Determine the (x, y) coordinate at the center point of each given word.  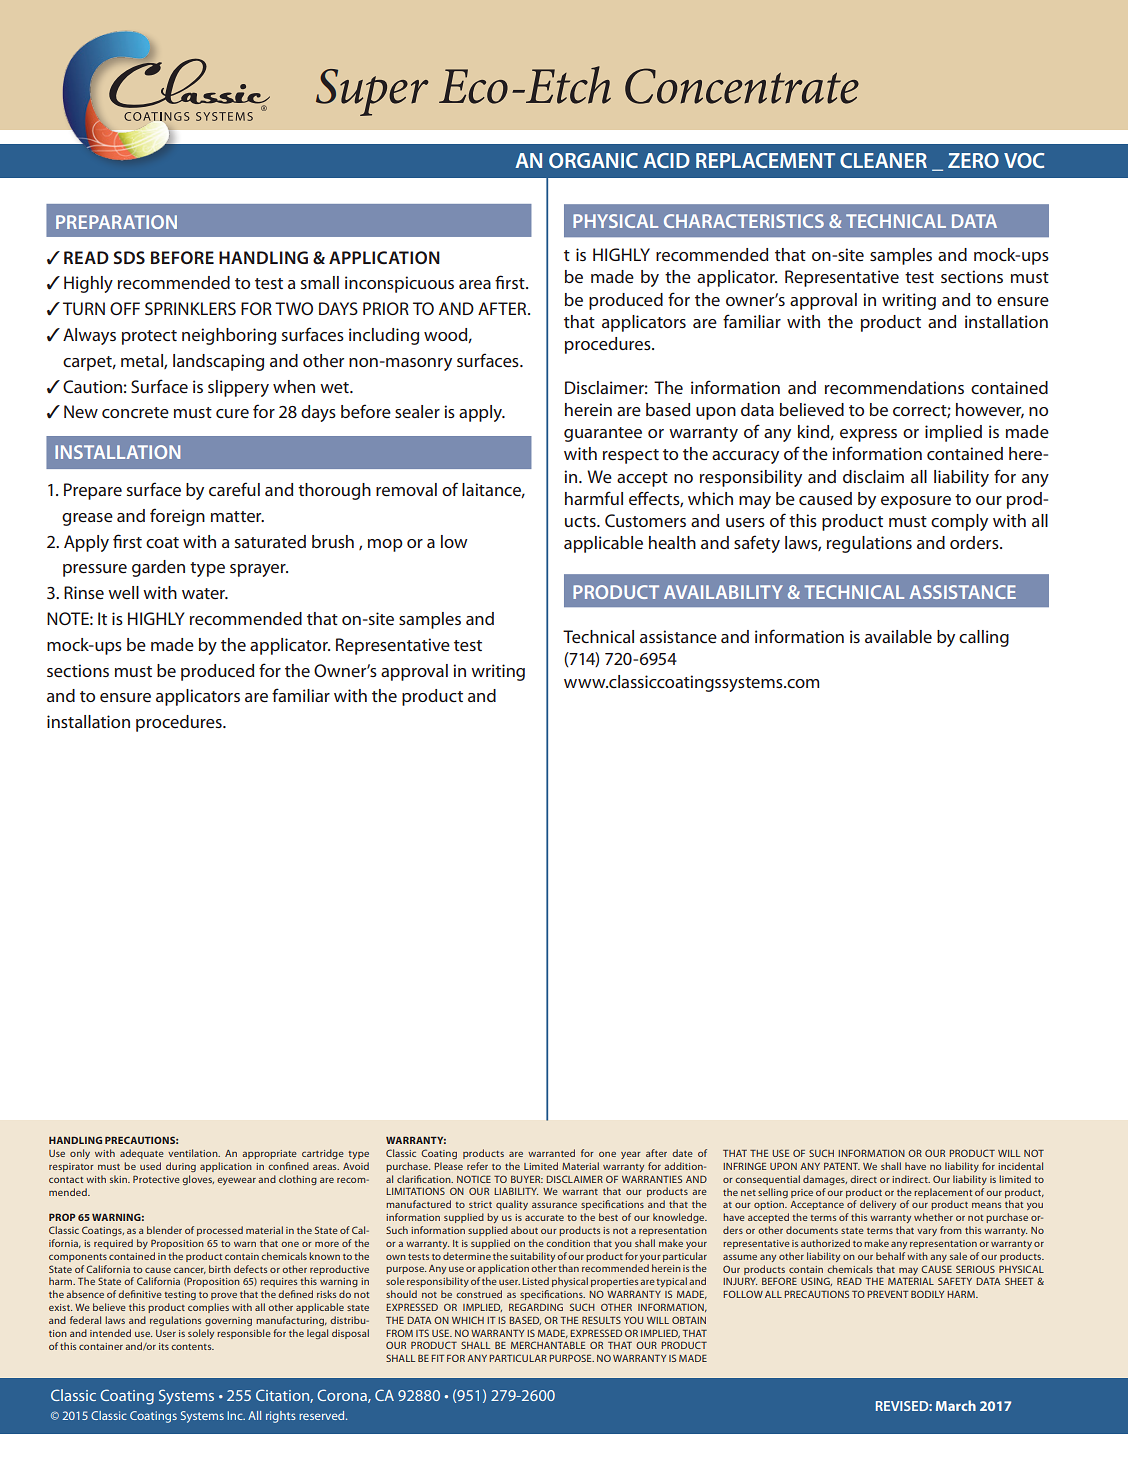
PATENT (842, 1166)
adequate (142, 1154)
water (205, 593)
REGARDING (536, 1307)
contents (192, 1347)
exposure (916, 502)
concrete (135, 412)
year (631, 1155)
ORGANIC (593, 160)
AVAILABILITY (723, 592)
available (898, 636)
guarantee (603, 434)
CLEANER (883, 160)
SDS (129, 257)
